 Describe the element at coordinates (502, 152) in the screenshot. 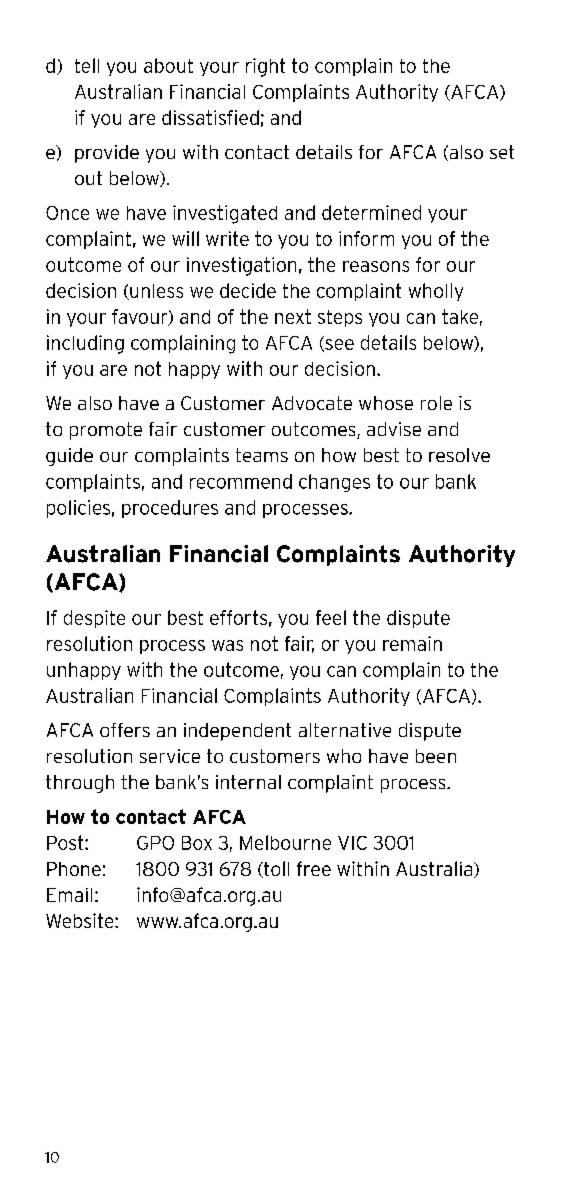

I see `set` at that location.
